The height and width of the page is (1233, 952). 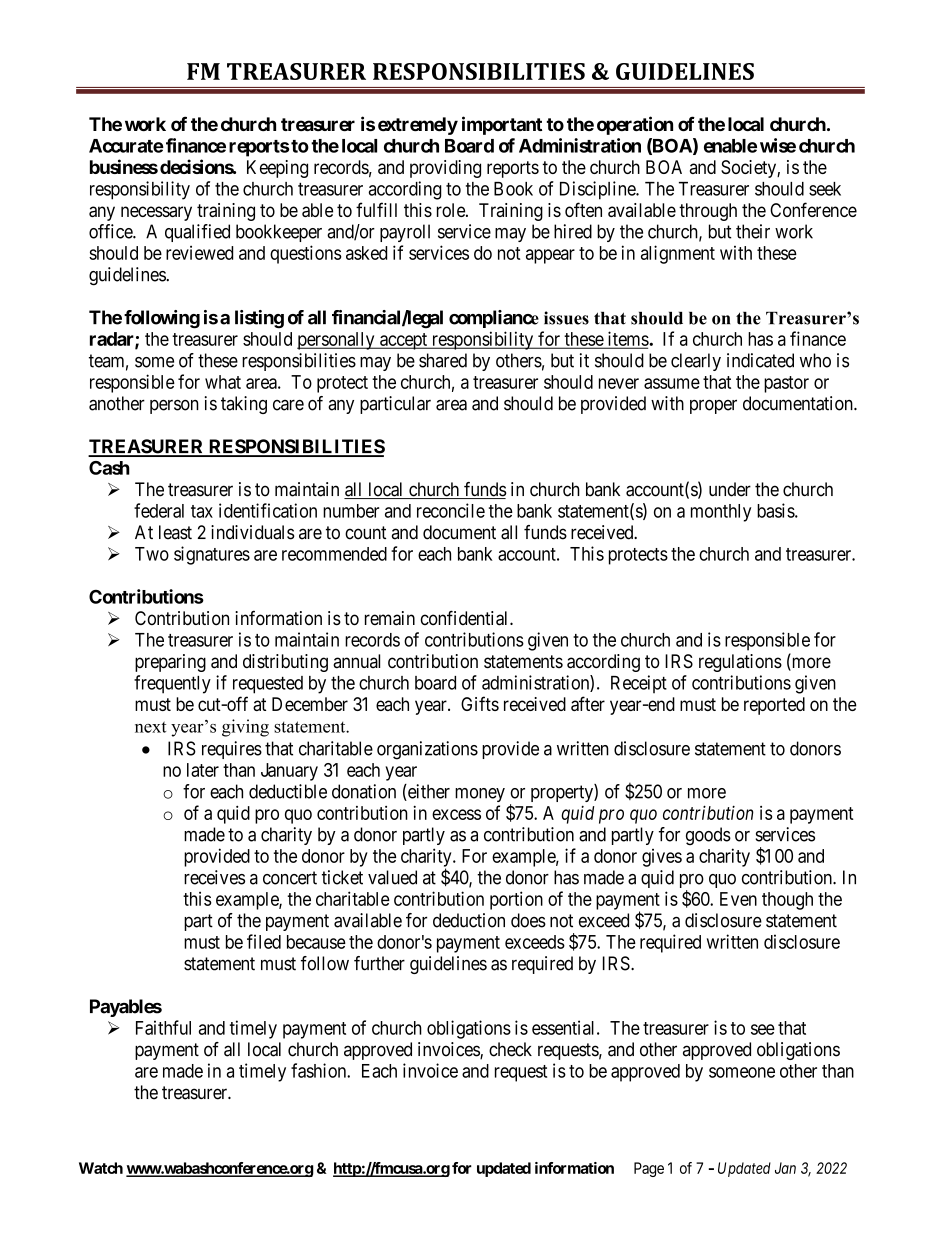 What do you see at coordinates (738, 899) in the page?
I see `Even` at bounding box center [738, 899].
